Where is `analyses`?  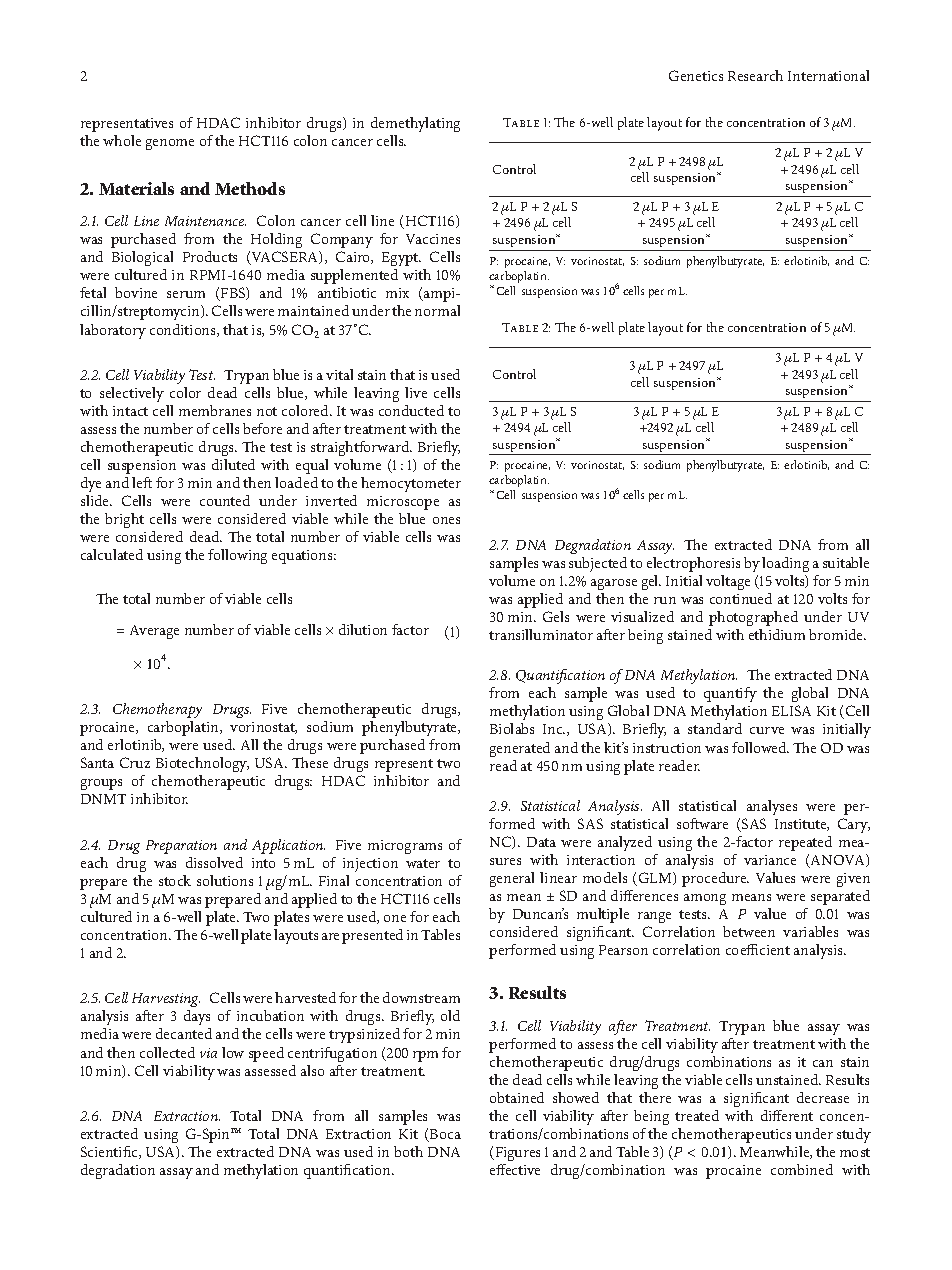 analyses is located at coordinates (772, 807).
